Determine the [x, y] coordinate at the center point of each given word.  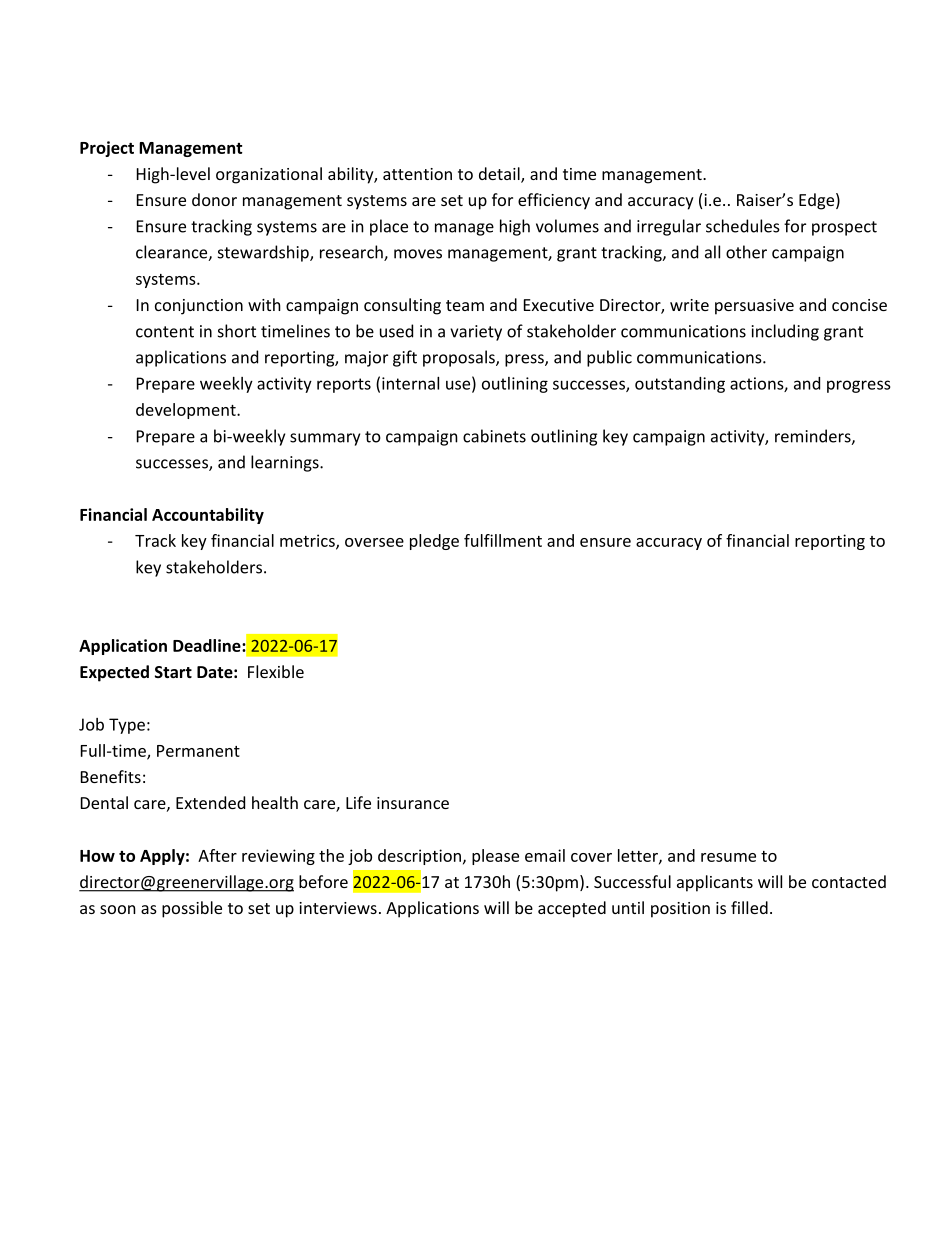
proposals [460, 358]
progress [859, 386]
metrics [308, 541]
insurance [413, 803]
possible [192, 909]
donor [214, 199]
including [785, 332]
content [165, 332]
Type [127, 726]
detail [500, 174]
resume [728, 857]
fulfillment [503, 540]
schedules [743, 226]
